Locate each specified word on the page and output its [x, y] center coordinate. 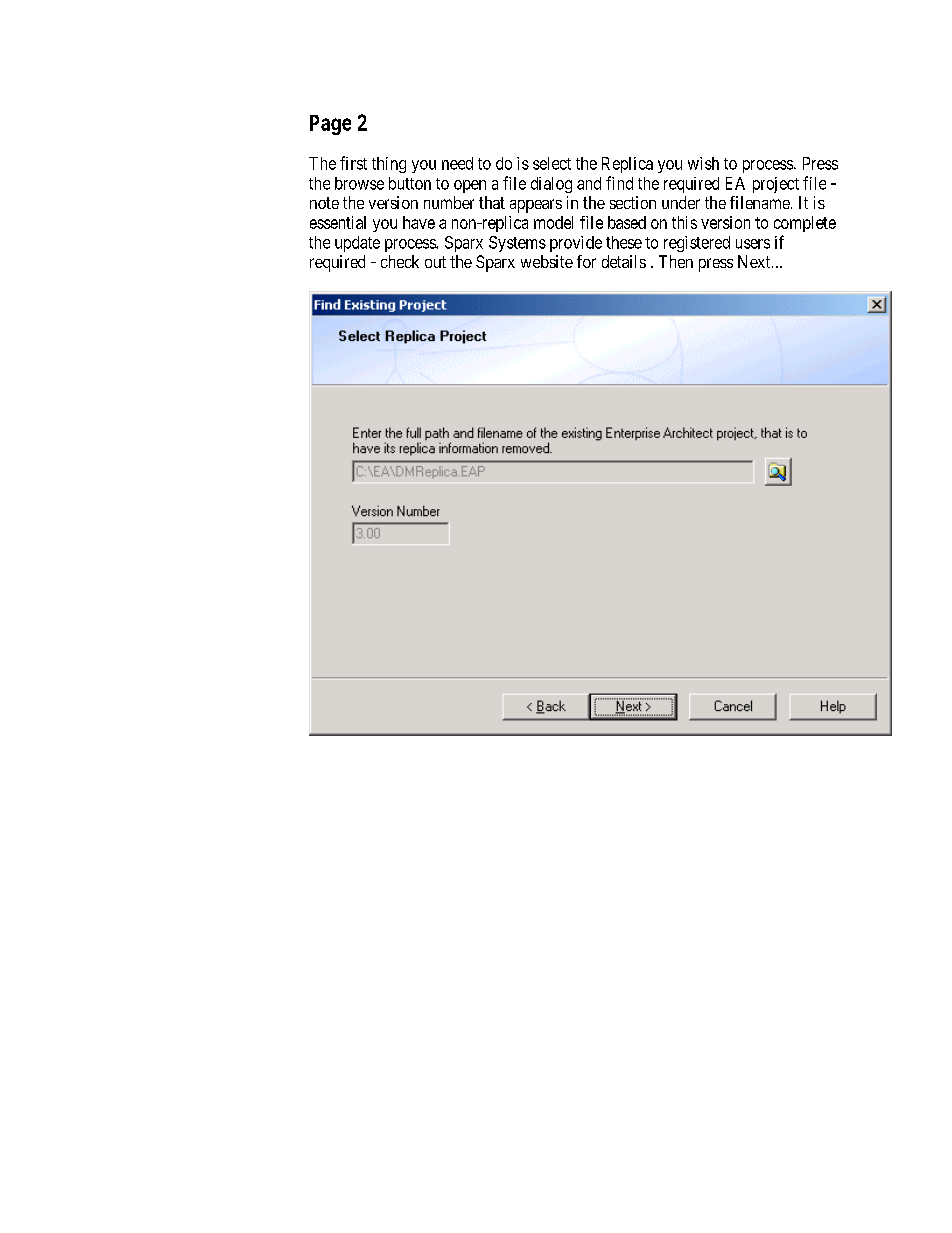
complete [805, 224]
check [400, 261]
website [547, 261]
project [776, 185]
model [553, 222]
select [552, 163]
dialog [551, 185]
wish [703, 163]
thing [389, 165]
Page [330, 125]
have [419, 222]
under [681, 202]
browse [359, 183]
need [457, 163]
